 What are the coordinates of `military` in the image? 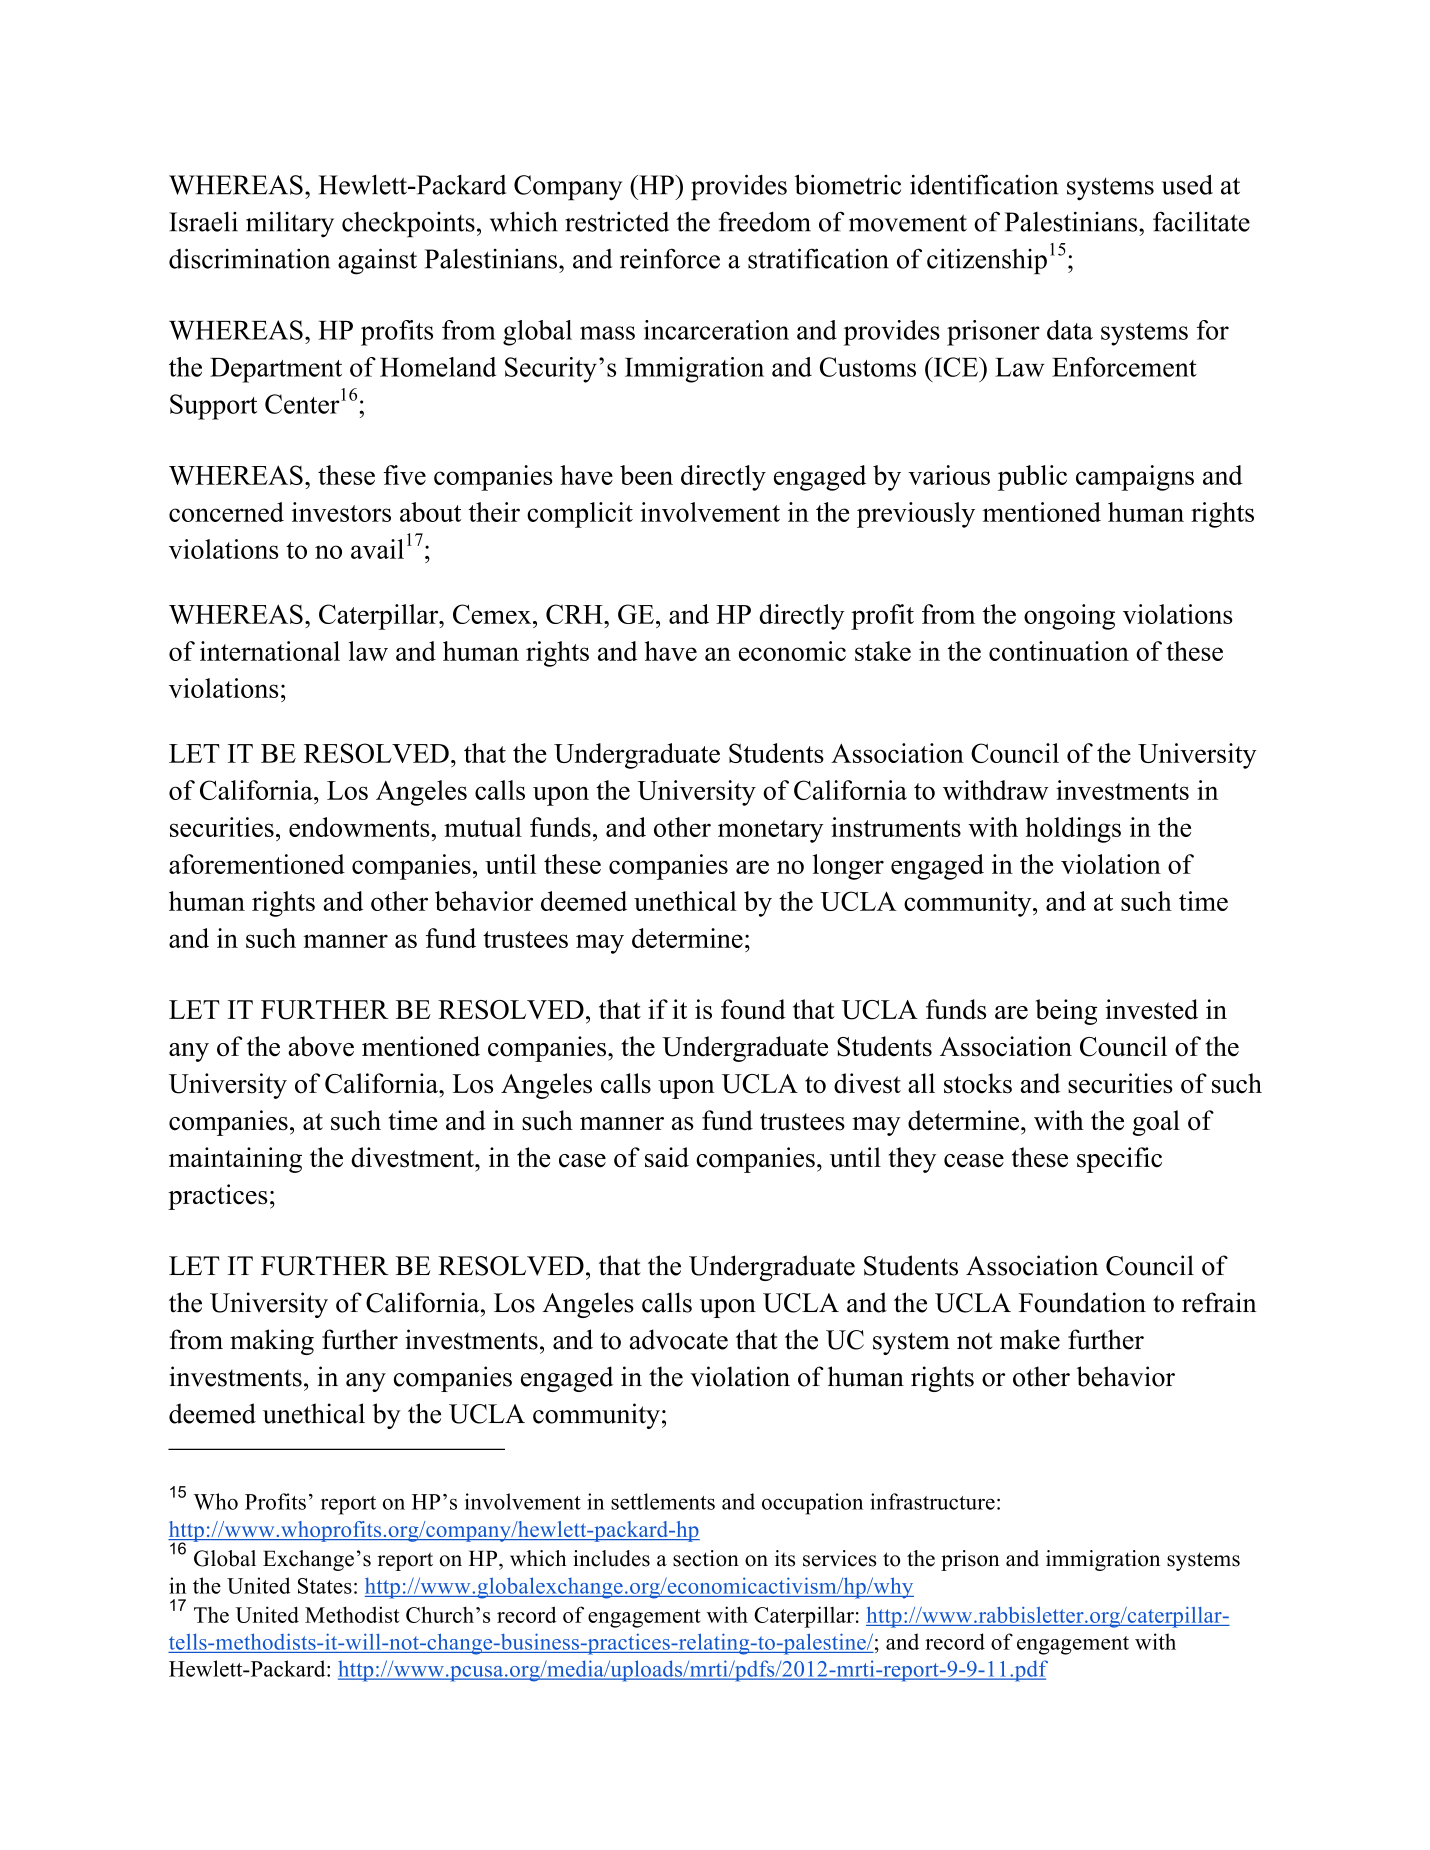 It's located at (290, 224).
